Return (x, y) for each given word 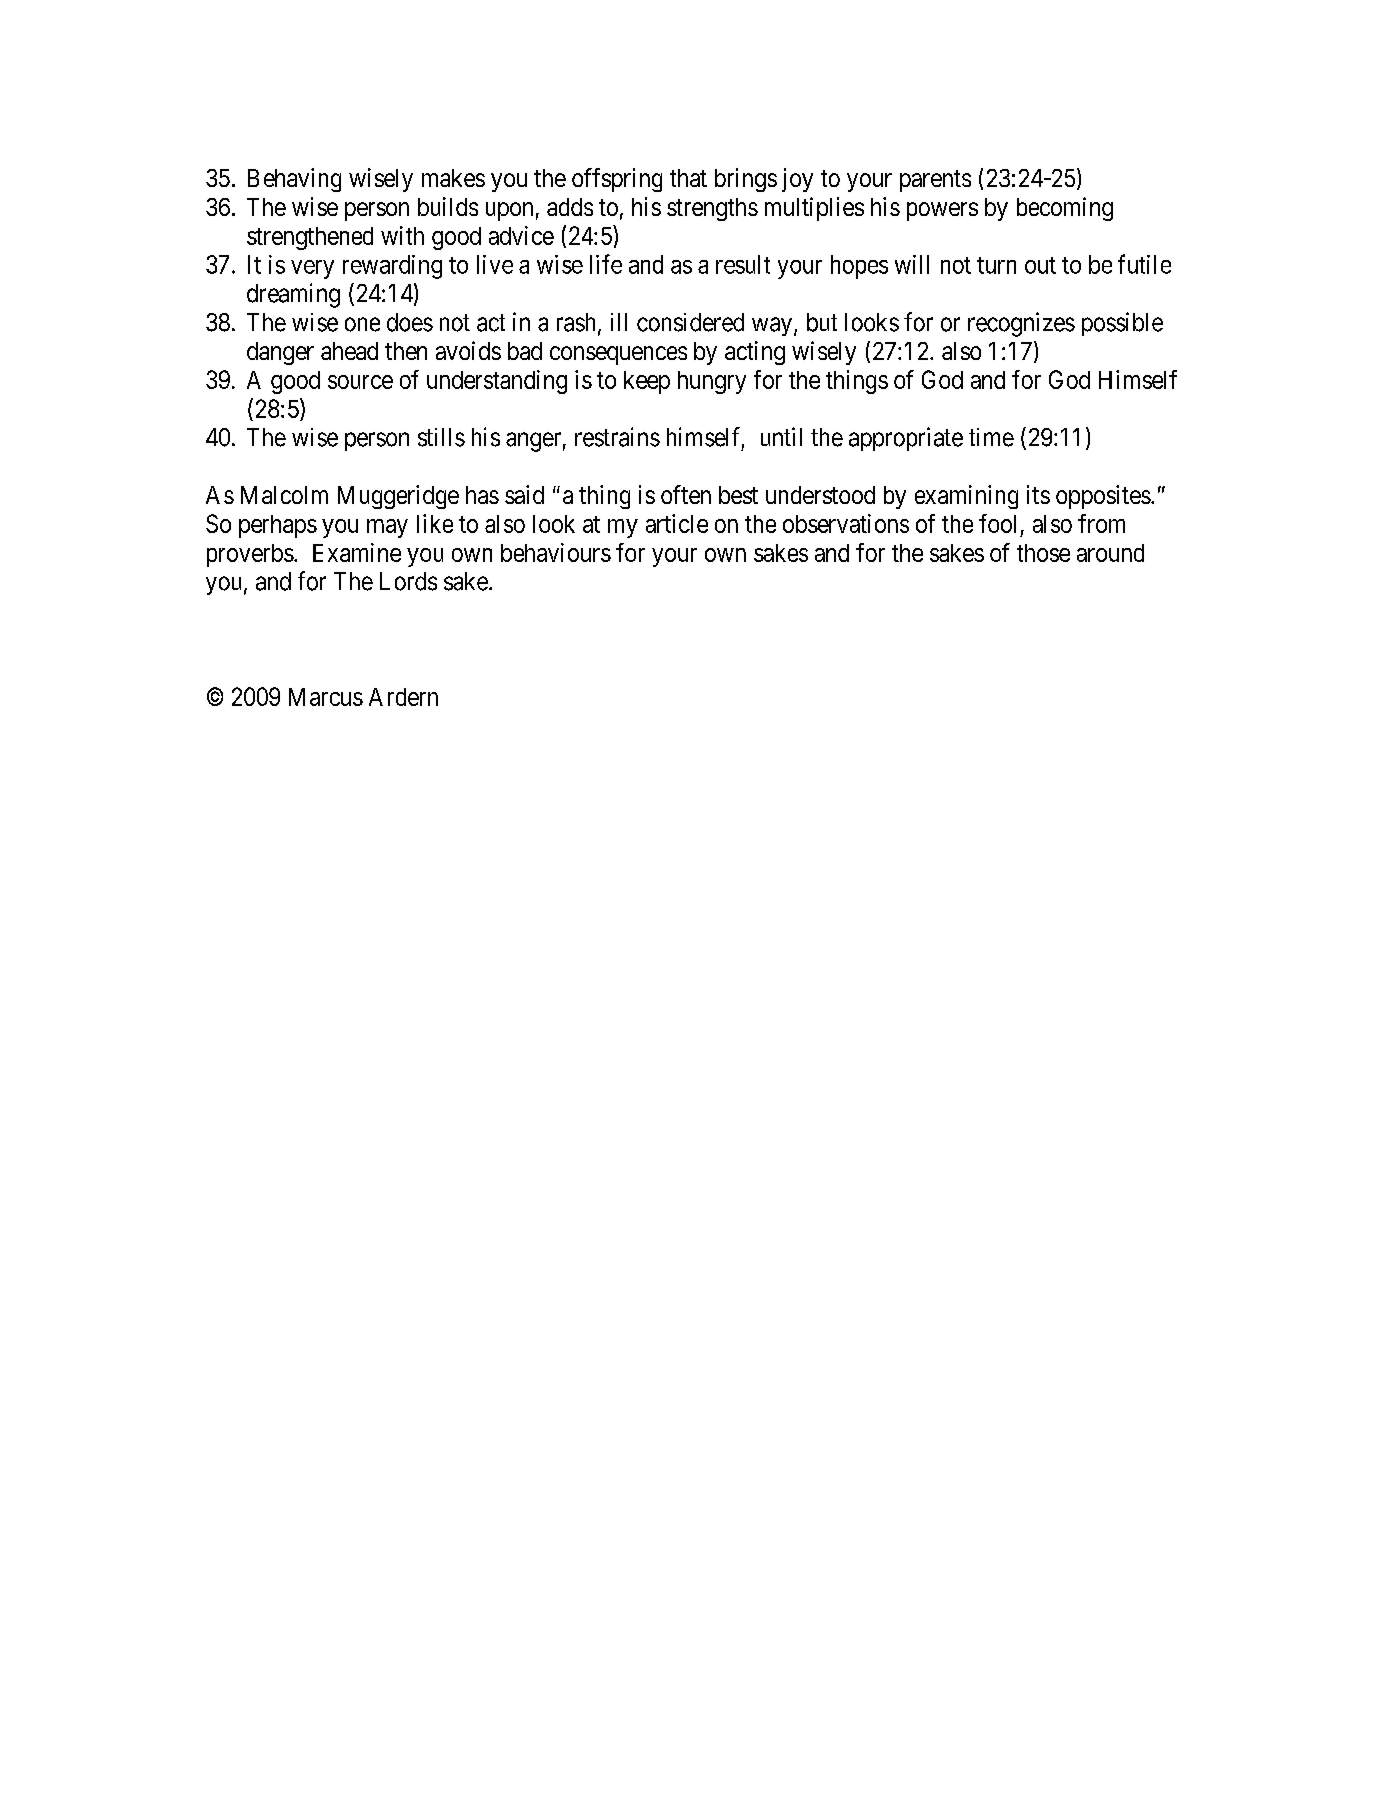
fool (997, 523)
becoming (1065, 209)
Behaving (294, 180)
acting (755, 353)
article (677, 523)
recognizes (1021, 324)
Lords (408, 581)
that (688, 178)
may (387, 528)
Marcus (326, 697)
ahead (349, 351)
